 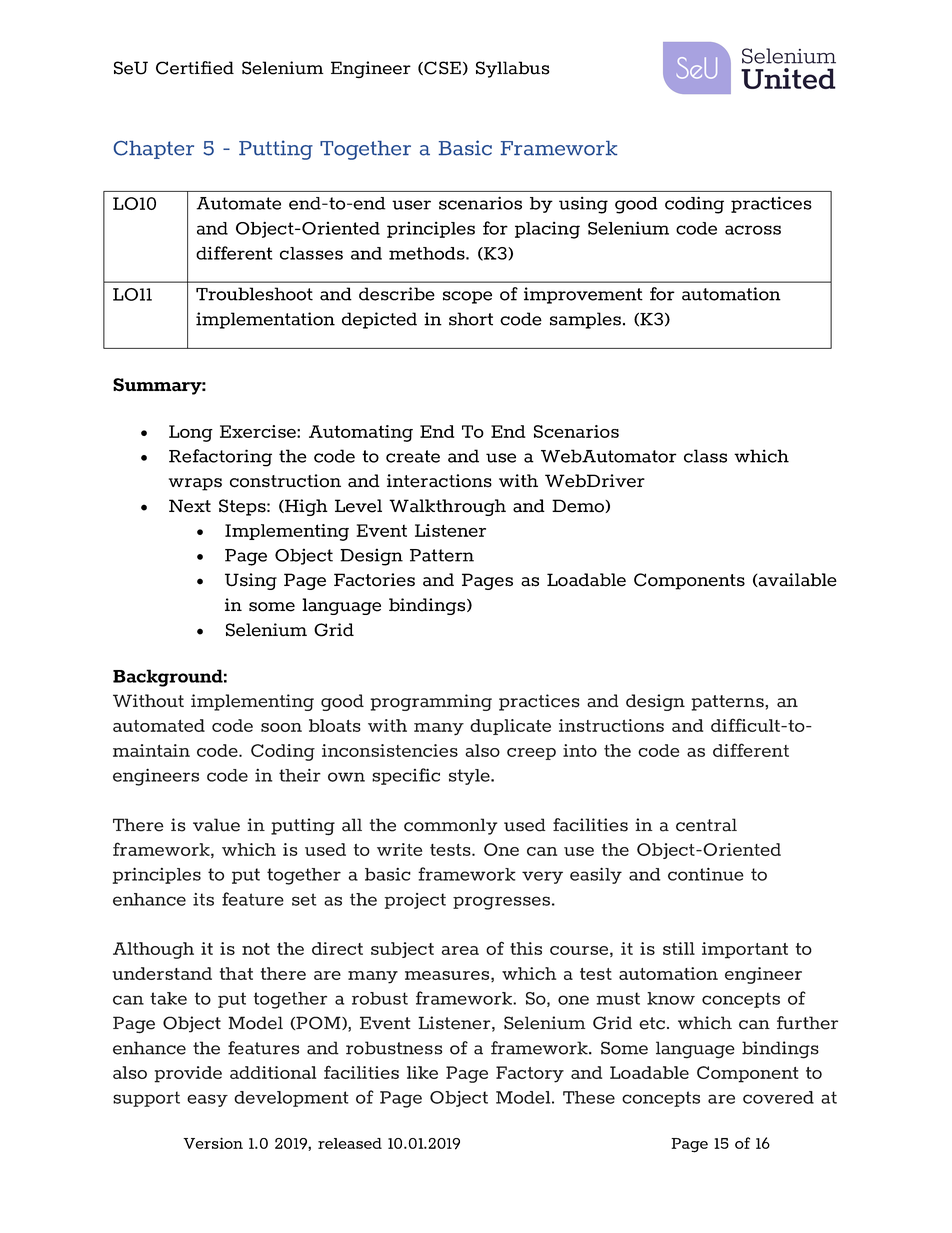 I want to click on across, so click(x=753, y=230).
